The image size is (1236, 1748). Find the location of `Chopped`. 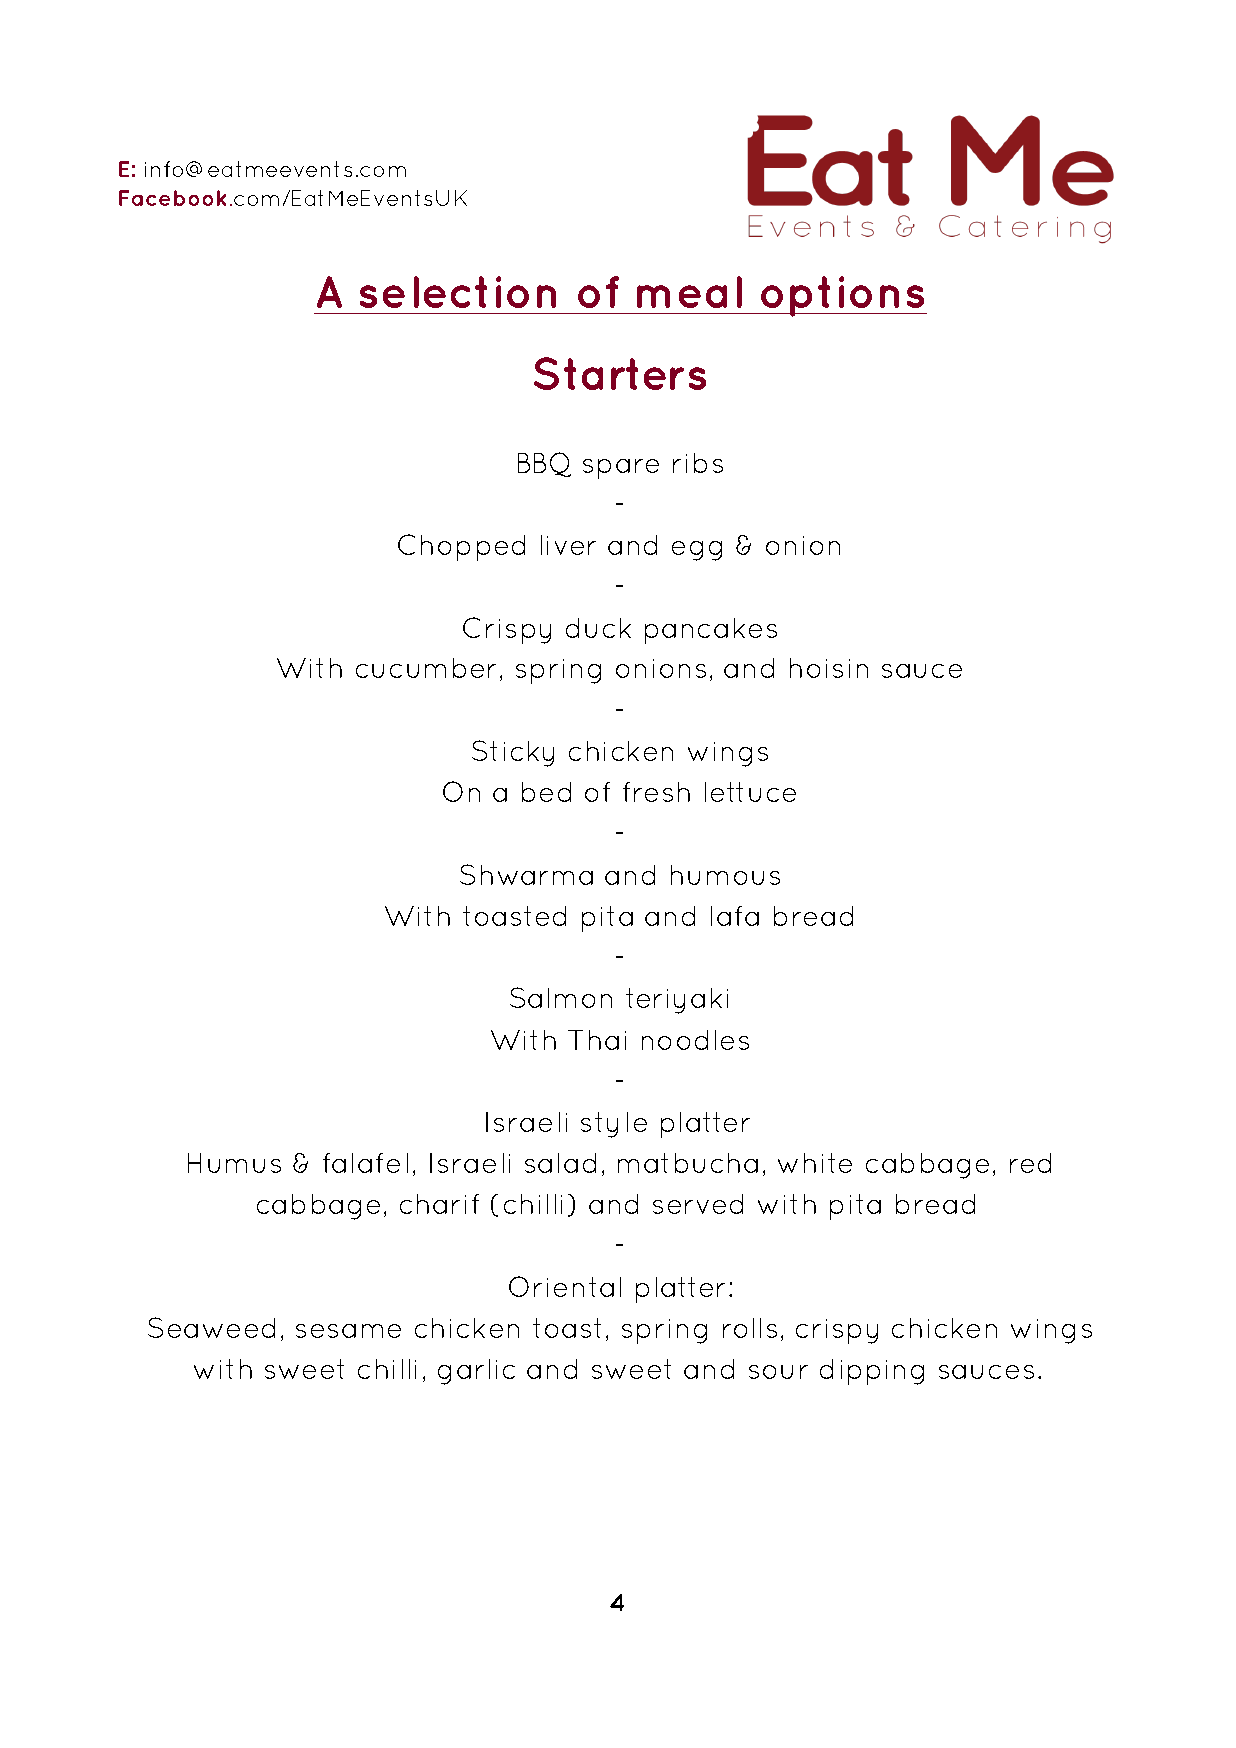

Chopped is located at coordinates (461, 547).
